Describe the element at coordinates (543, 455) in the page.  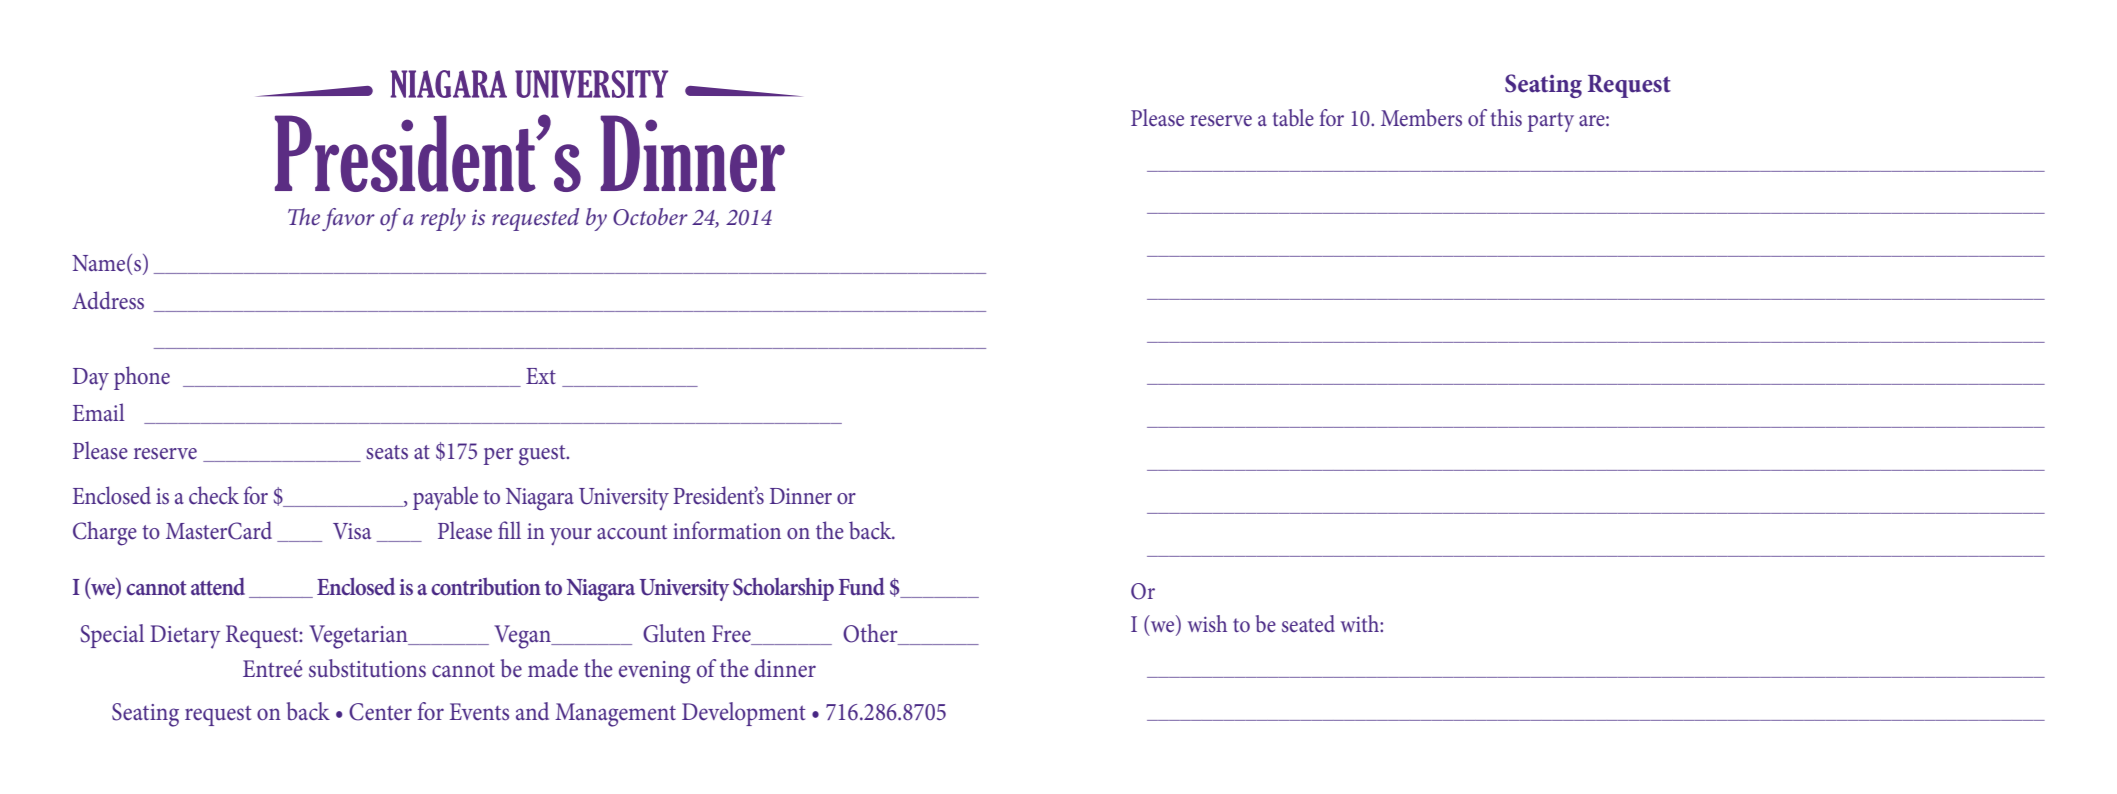
I see `guest` at that location.
